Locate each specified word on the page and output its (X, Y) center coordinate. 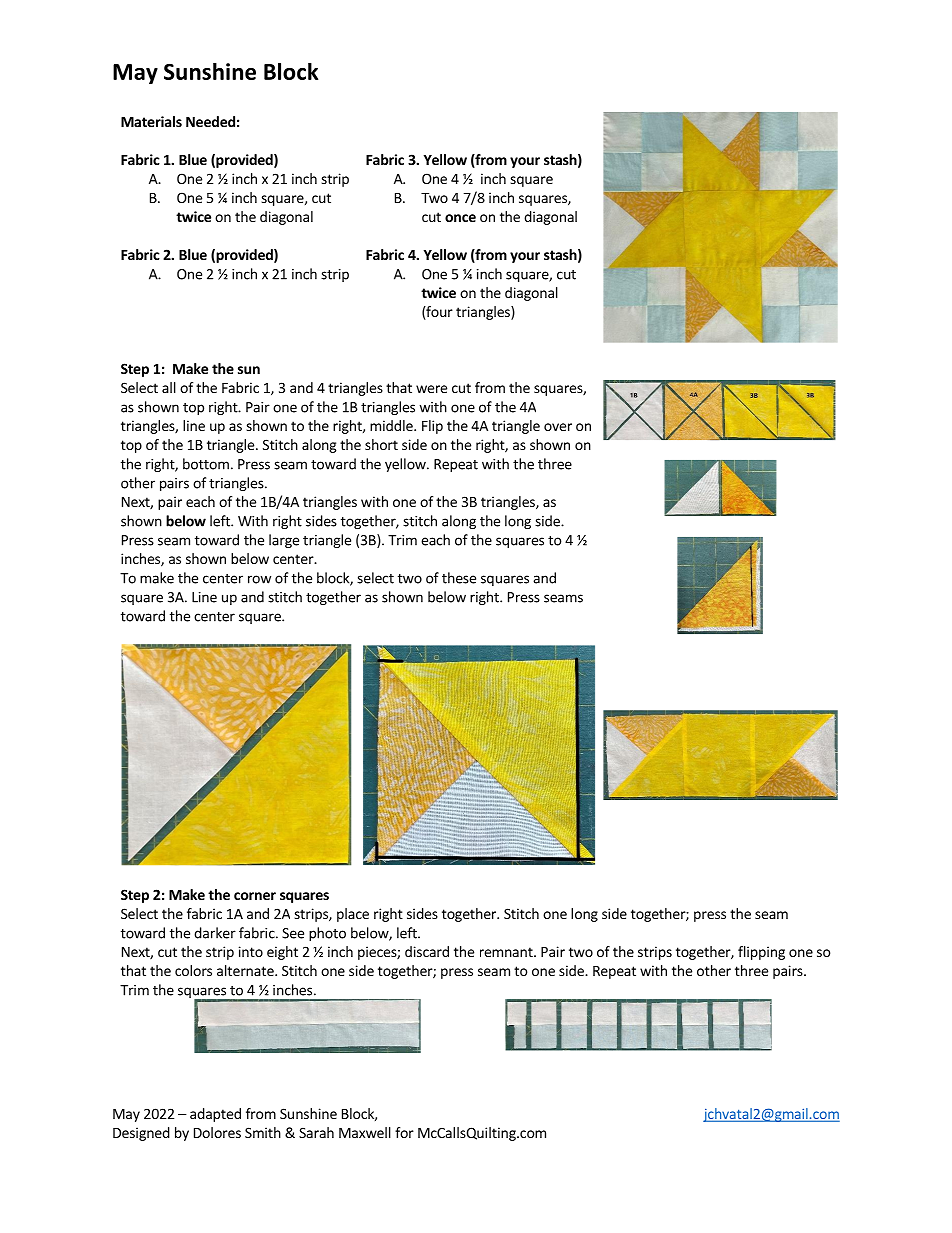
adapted (215, 1115)
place (353, 915)
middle (392, 425)
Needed (210, 121)
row (259, 579)
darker (215, 933)
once (460, 218)
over (558, 427)
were (431, 389)
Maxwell (365, 1132)
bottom (206, 464)
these (459, 578)
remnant (507, 952)
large (284, 541)
